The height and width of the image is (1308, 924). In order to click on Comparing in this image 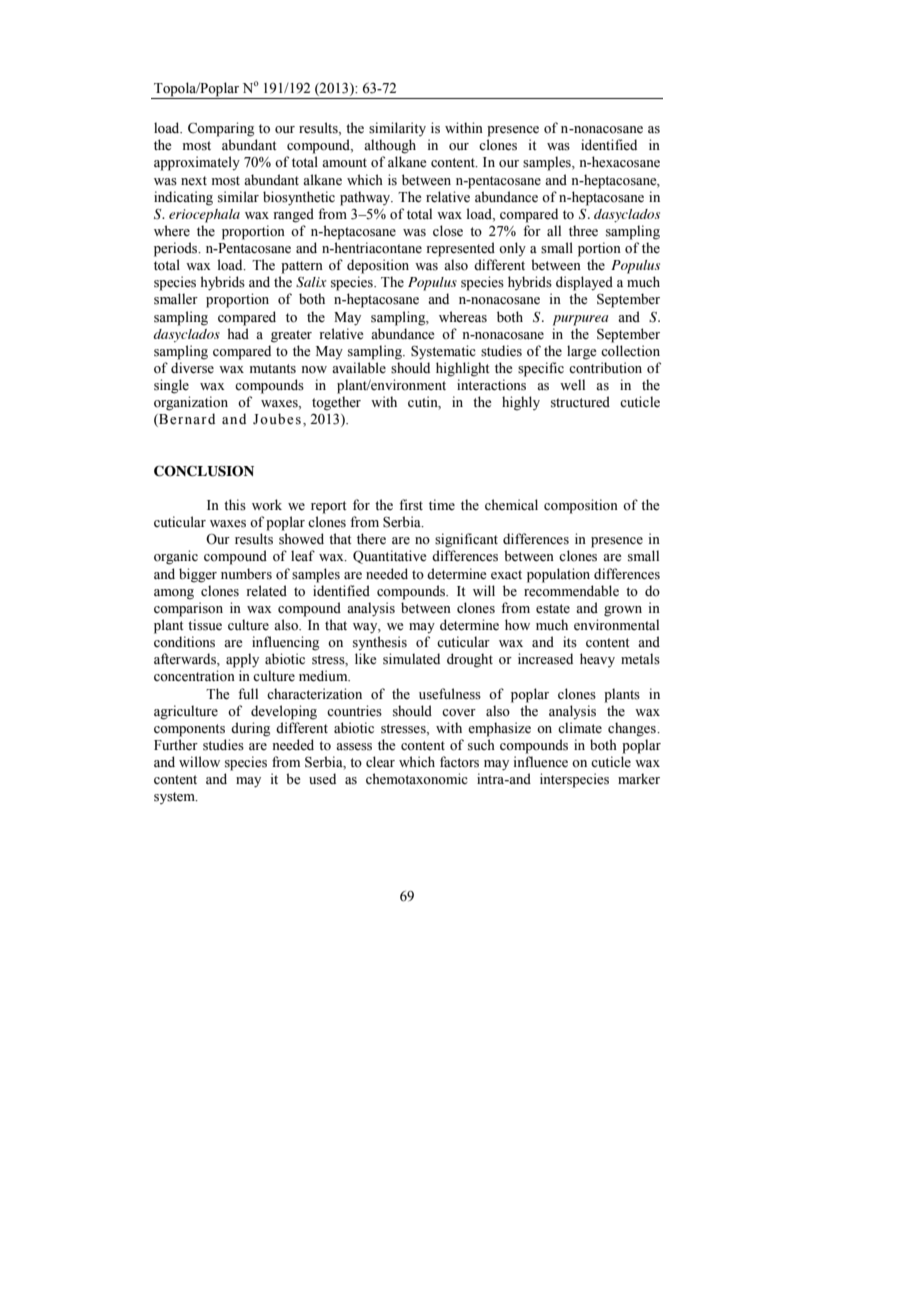, I will do `click(221, 129)`.
